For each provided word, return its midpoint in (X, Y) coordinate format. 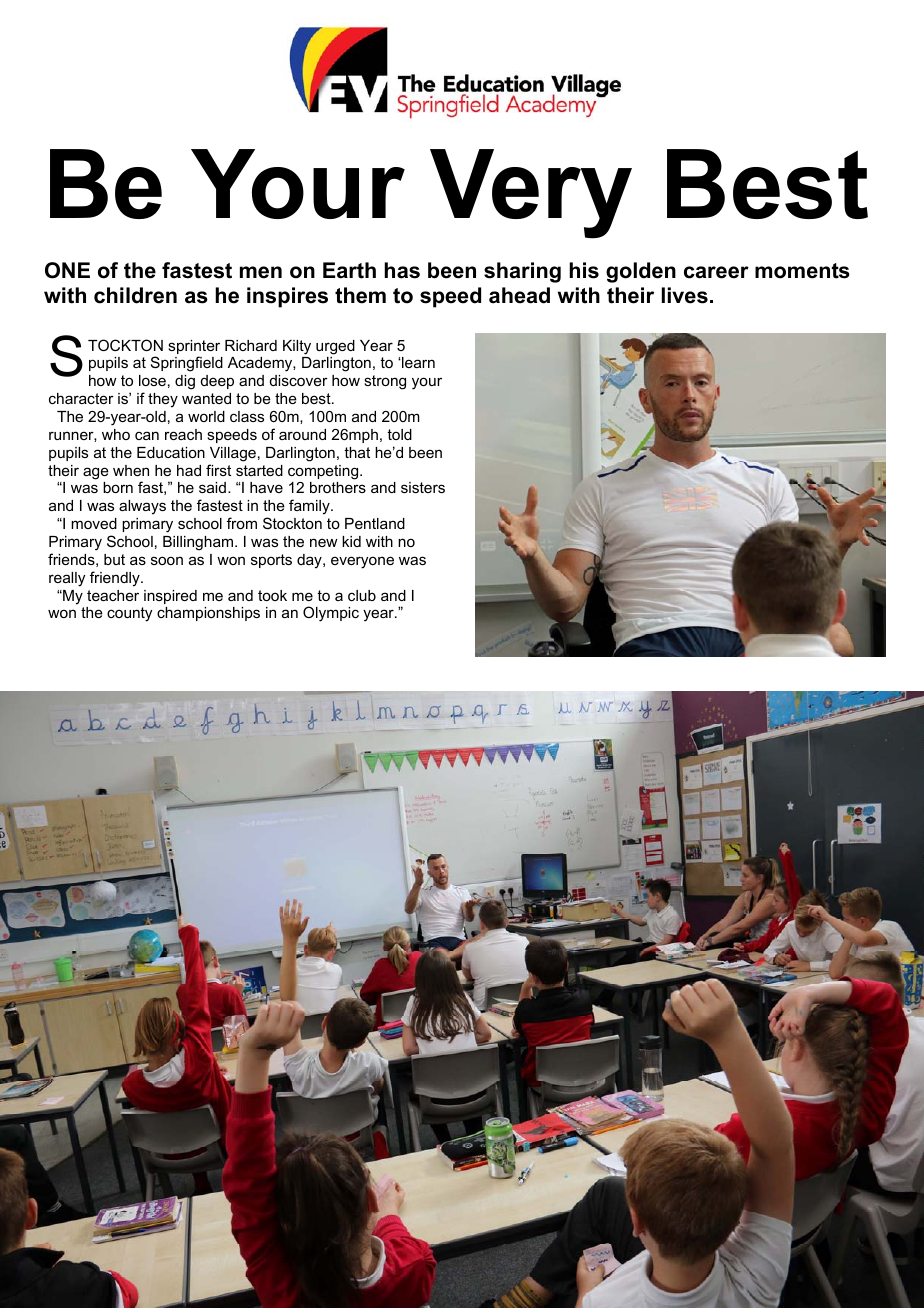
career (716, 272)
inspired (170, 597)
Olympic (331, 614)
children (135, 295)
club (362, 595)
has (402, 270)
